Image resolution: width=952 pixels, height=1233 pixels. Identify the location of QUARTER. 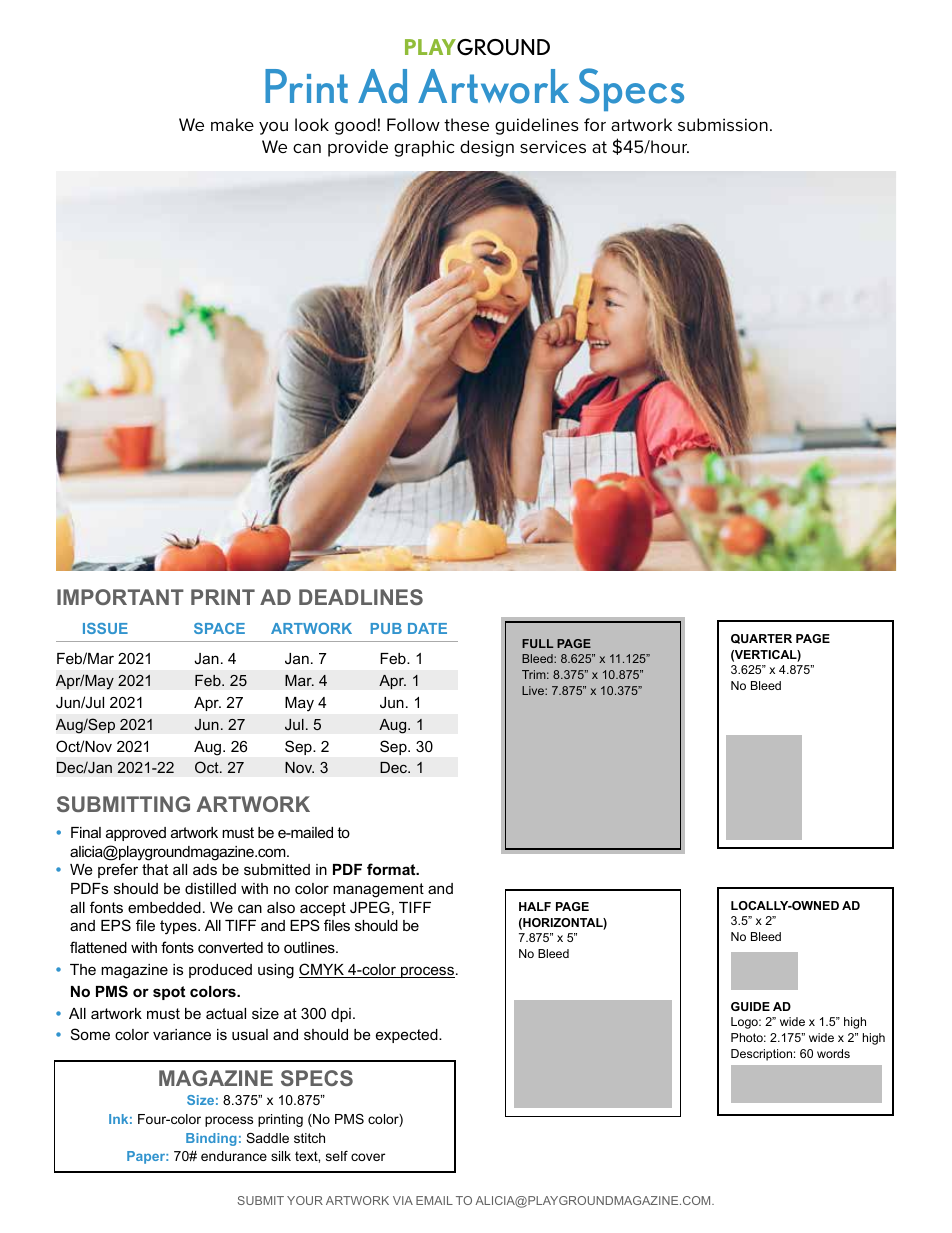
(761, 639).
